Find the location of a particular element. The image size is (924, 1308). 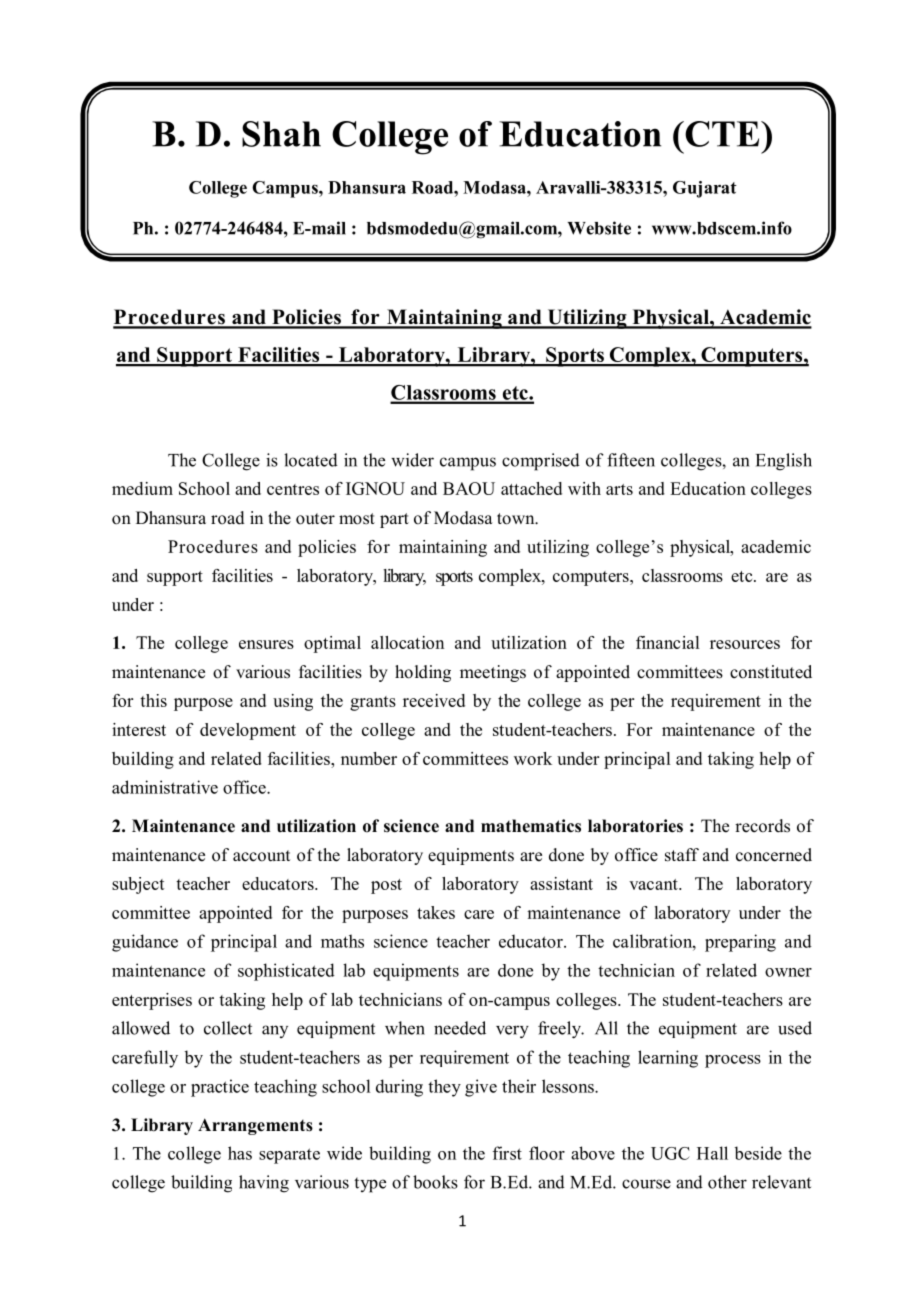

account is located at coordinates (261, 856).
